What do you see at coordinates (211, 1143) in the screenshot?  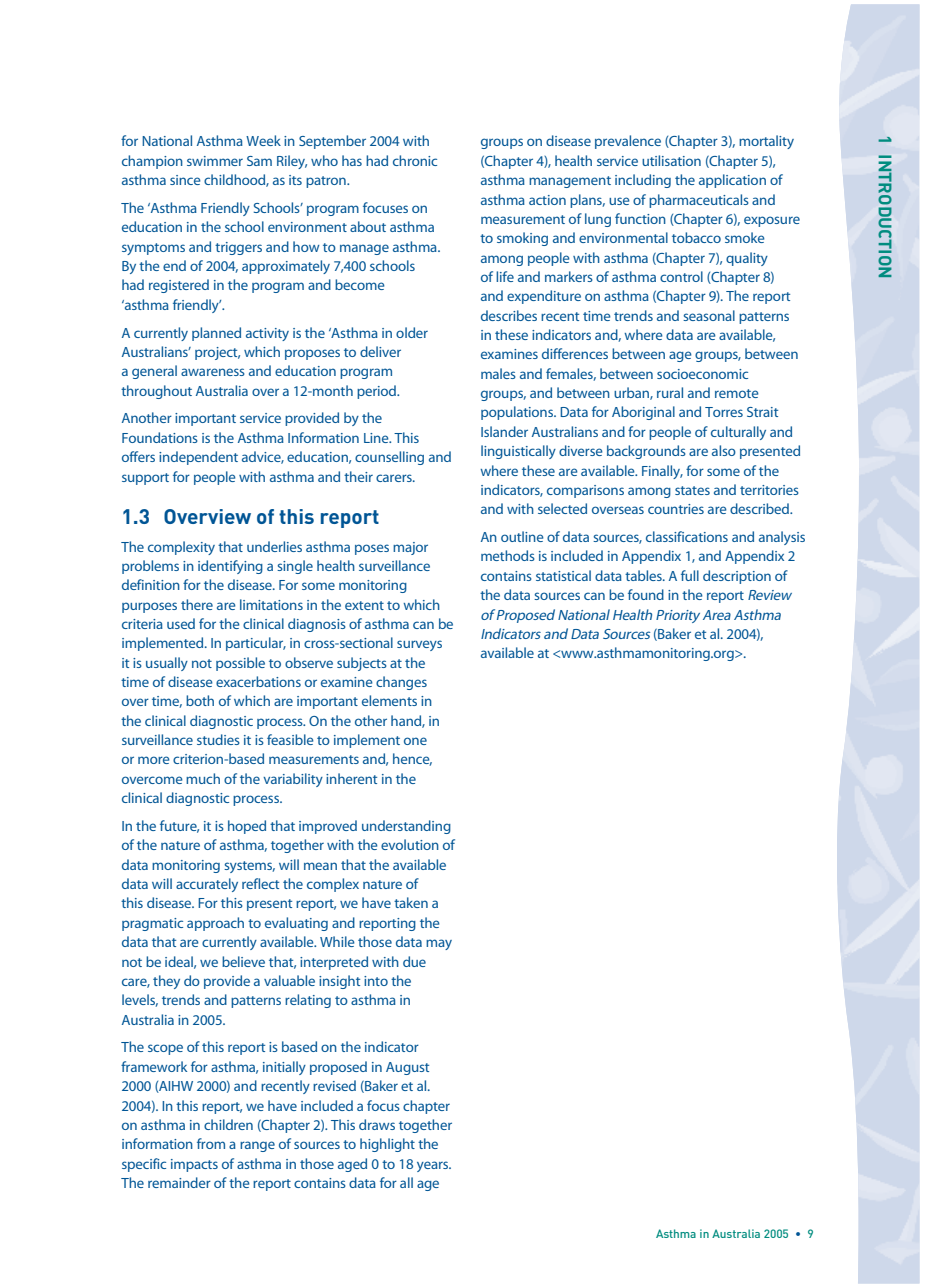 I see `from` at bounding box center [211, 1143].
